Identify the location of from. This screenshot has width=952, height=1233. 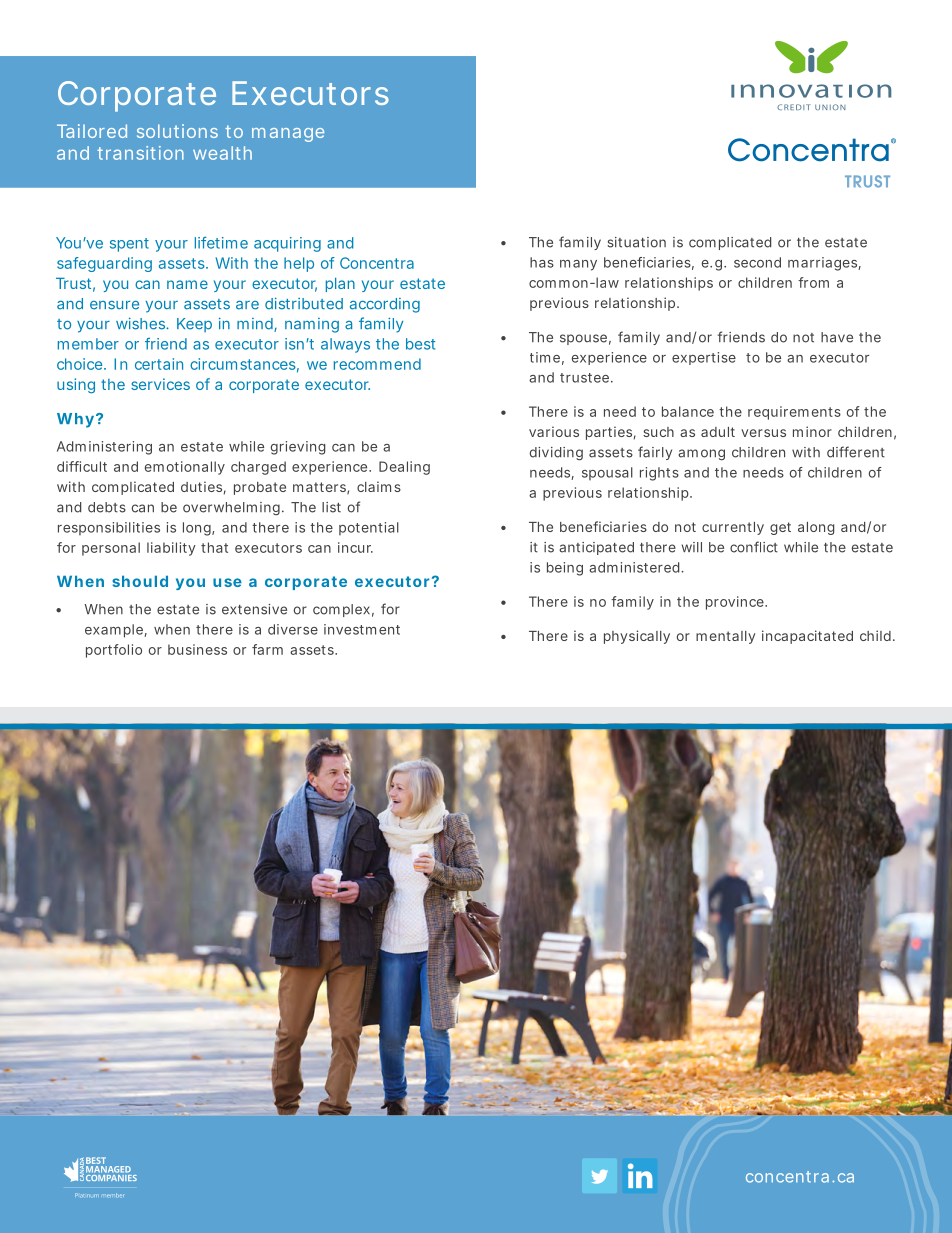
(813, 282).
